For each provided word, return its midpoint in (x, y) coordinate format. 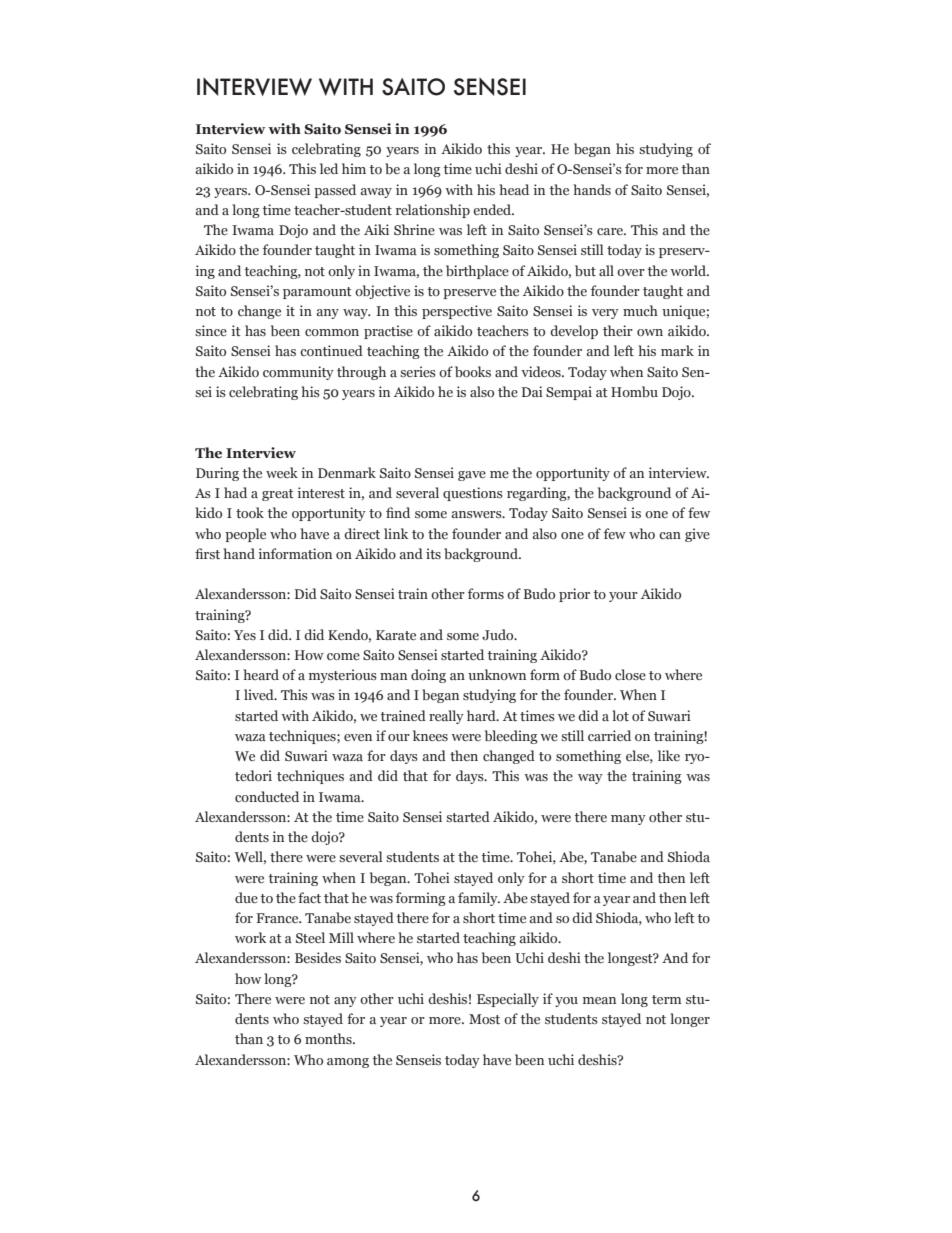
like (669, 755)
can (670, 535)
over (631, 272)
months (329, 1038)
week (282, 472)
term (666, 999)
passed (335, 191)
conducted (267, 796)
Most (484, 1019)
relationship (433, 211)
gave (472, 476)
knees (430, 735)
